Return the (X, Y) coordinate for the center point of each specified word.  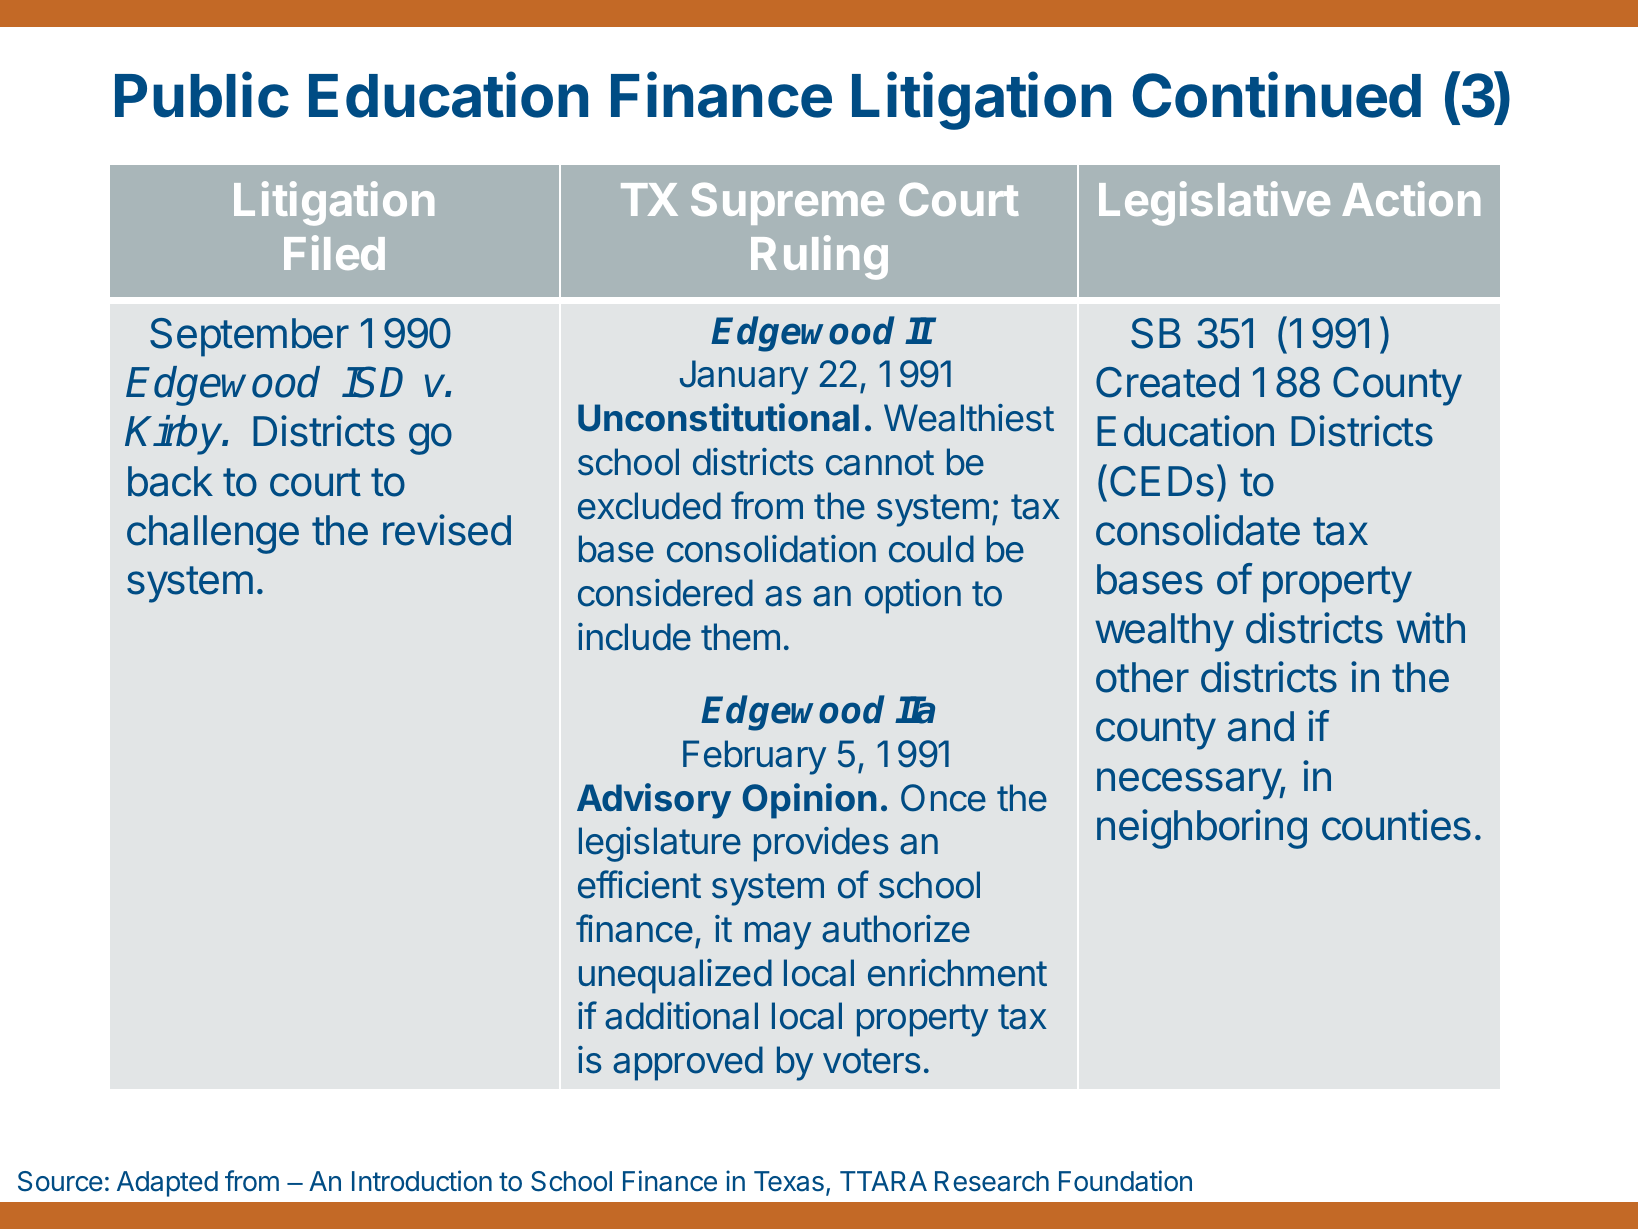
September (249, 337)
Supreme (787, 204)
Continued (1276, 95)
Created (1167, 382)
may (778, 936)
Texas (789, 1181)
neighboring (1202, 829)
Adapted (167, 1184)
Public (202, 95)
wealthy (1164, 632)
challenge (213, 534)
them (740, 637)
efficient (639, 884)
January (744, 377)
